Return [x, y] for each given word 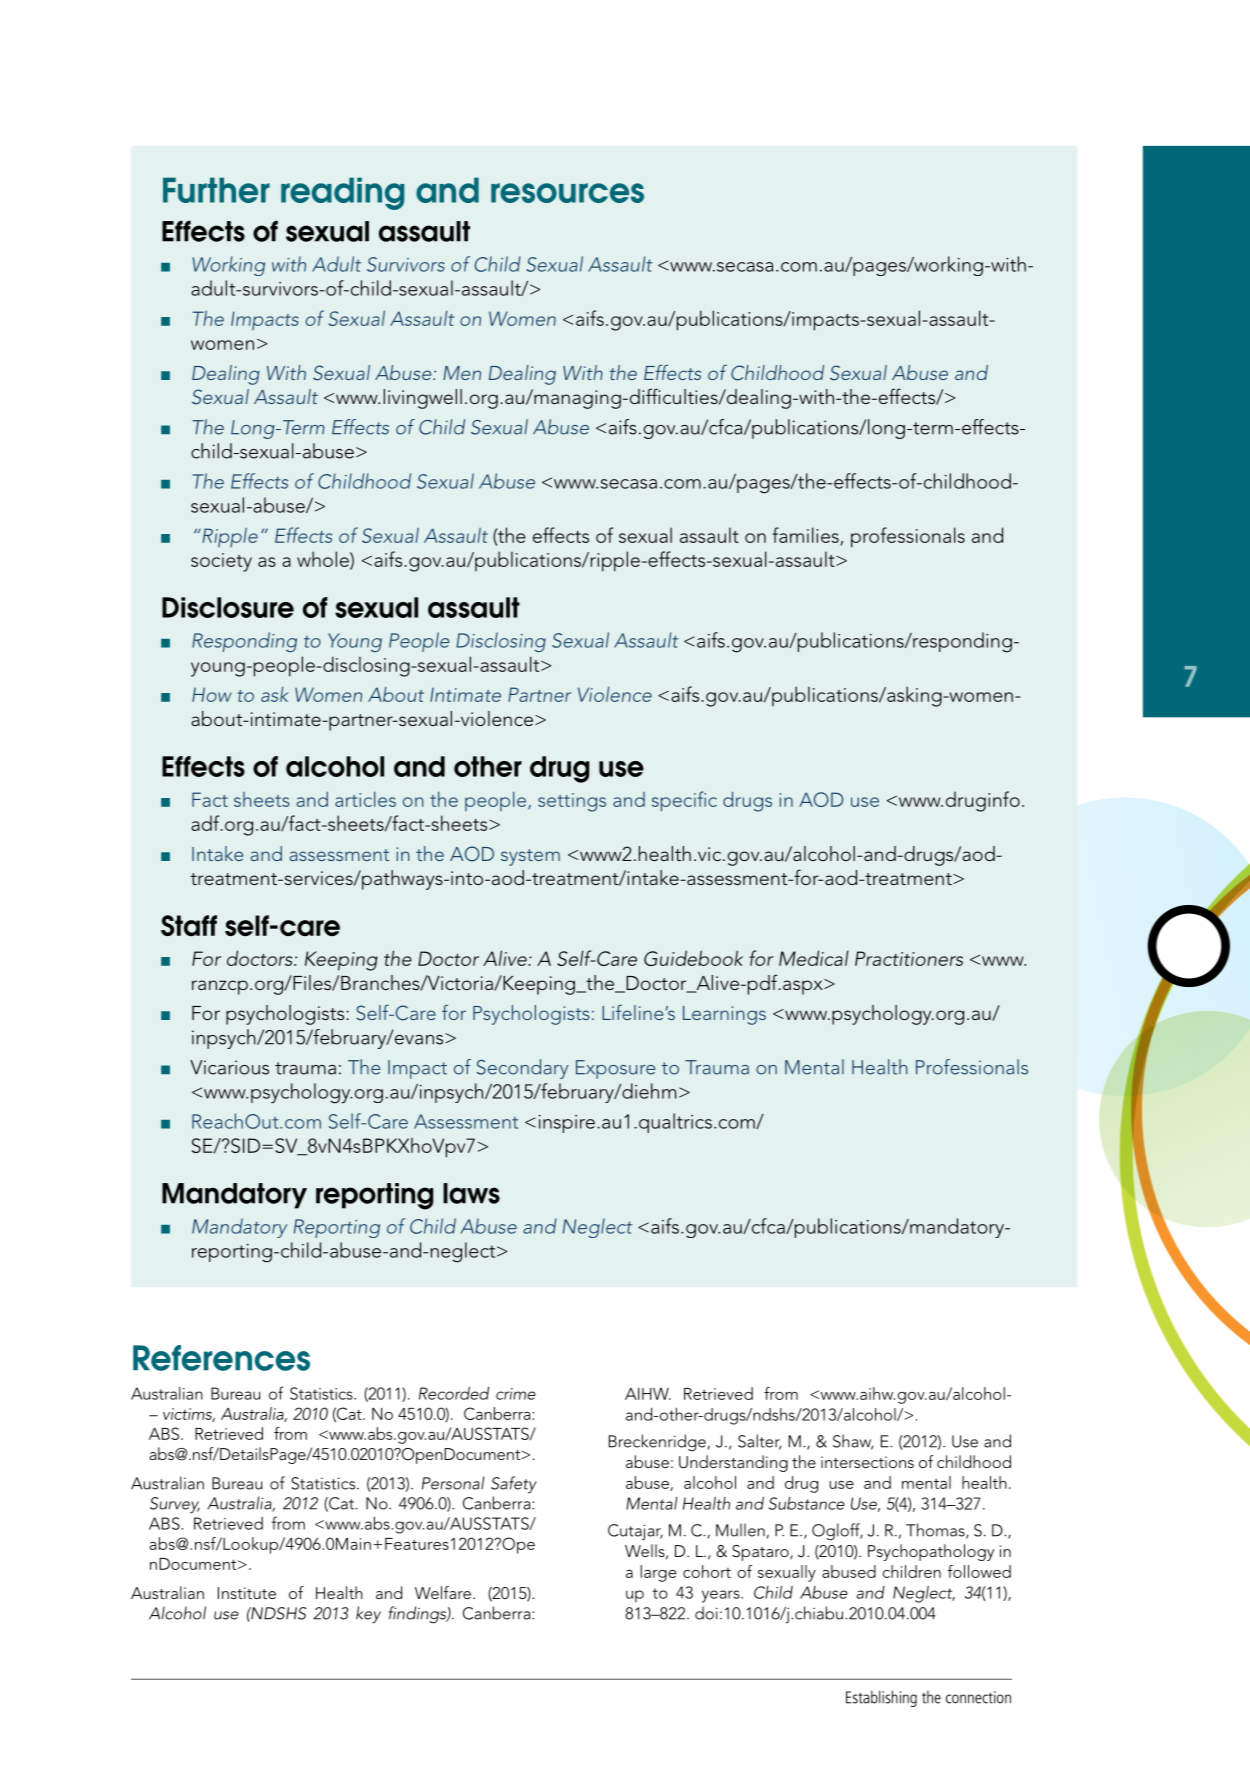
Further [216, 190]
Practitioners [909, 958]
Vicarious [229, 1067]
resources [567, 193]
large [658, 1573]
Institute [247, 1593]
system [530, 857]
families [806, 536]
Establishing [881, 1698]
